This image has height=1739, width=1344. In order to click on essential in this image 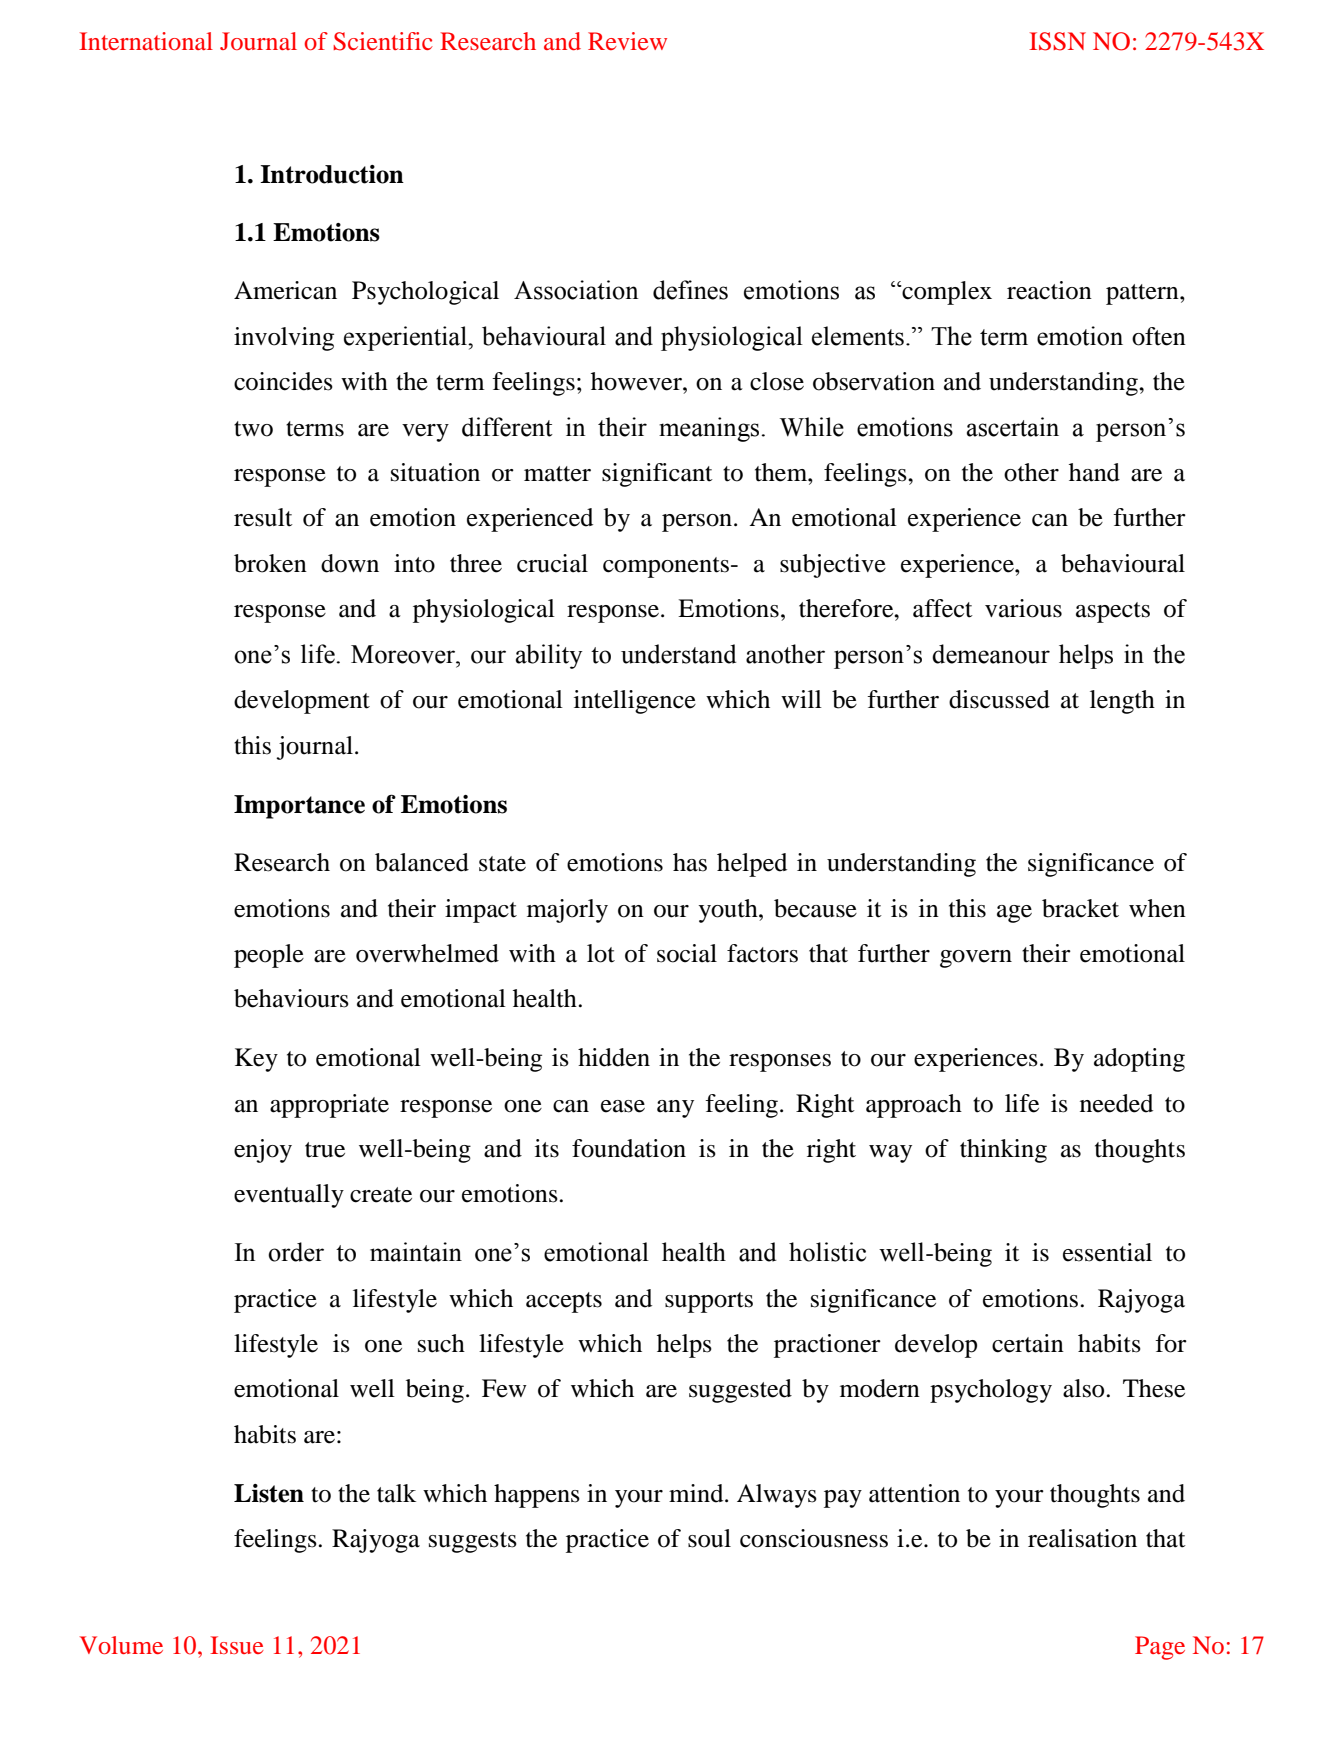, I will do `click(1107, 1252)`.
